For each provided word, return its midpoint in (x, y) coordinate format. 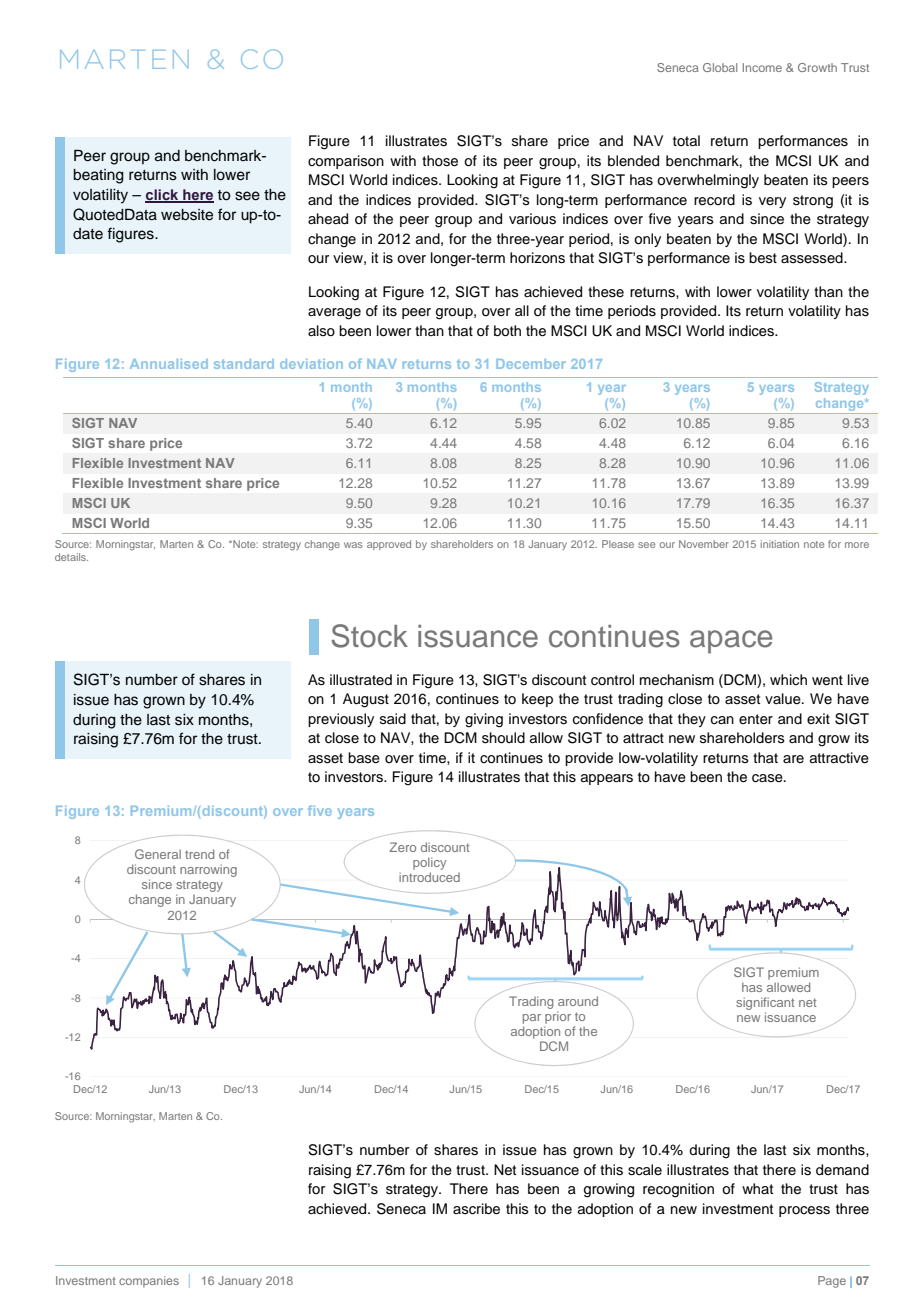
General (158, 854)
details (71, 557)
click (163, 195)
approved (389, 545)
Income (762, 67)
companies (149, 1282)
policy (429, 863)
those (440, 161)
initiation (780, 544)
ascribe (476, 1209)
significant (765, 1005)
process (804, 1211)
